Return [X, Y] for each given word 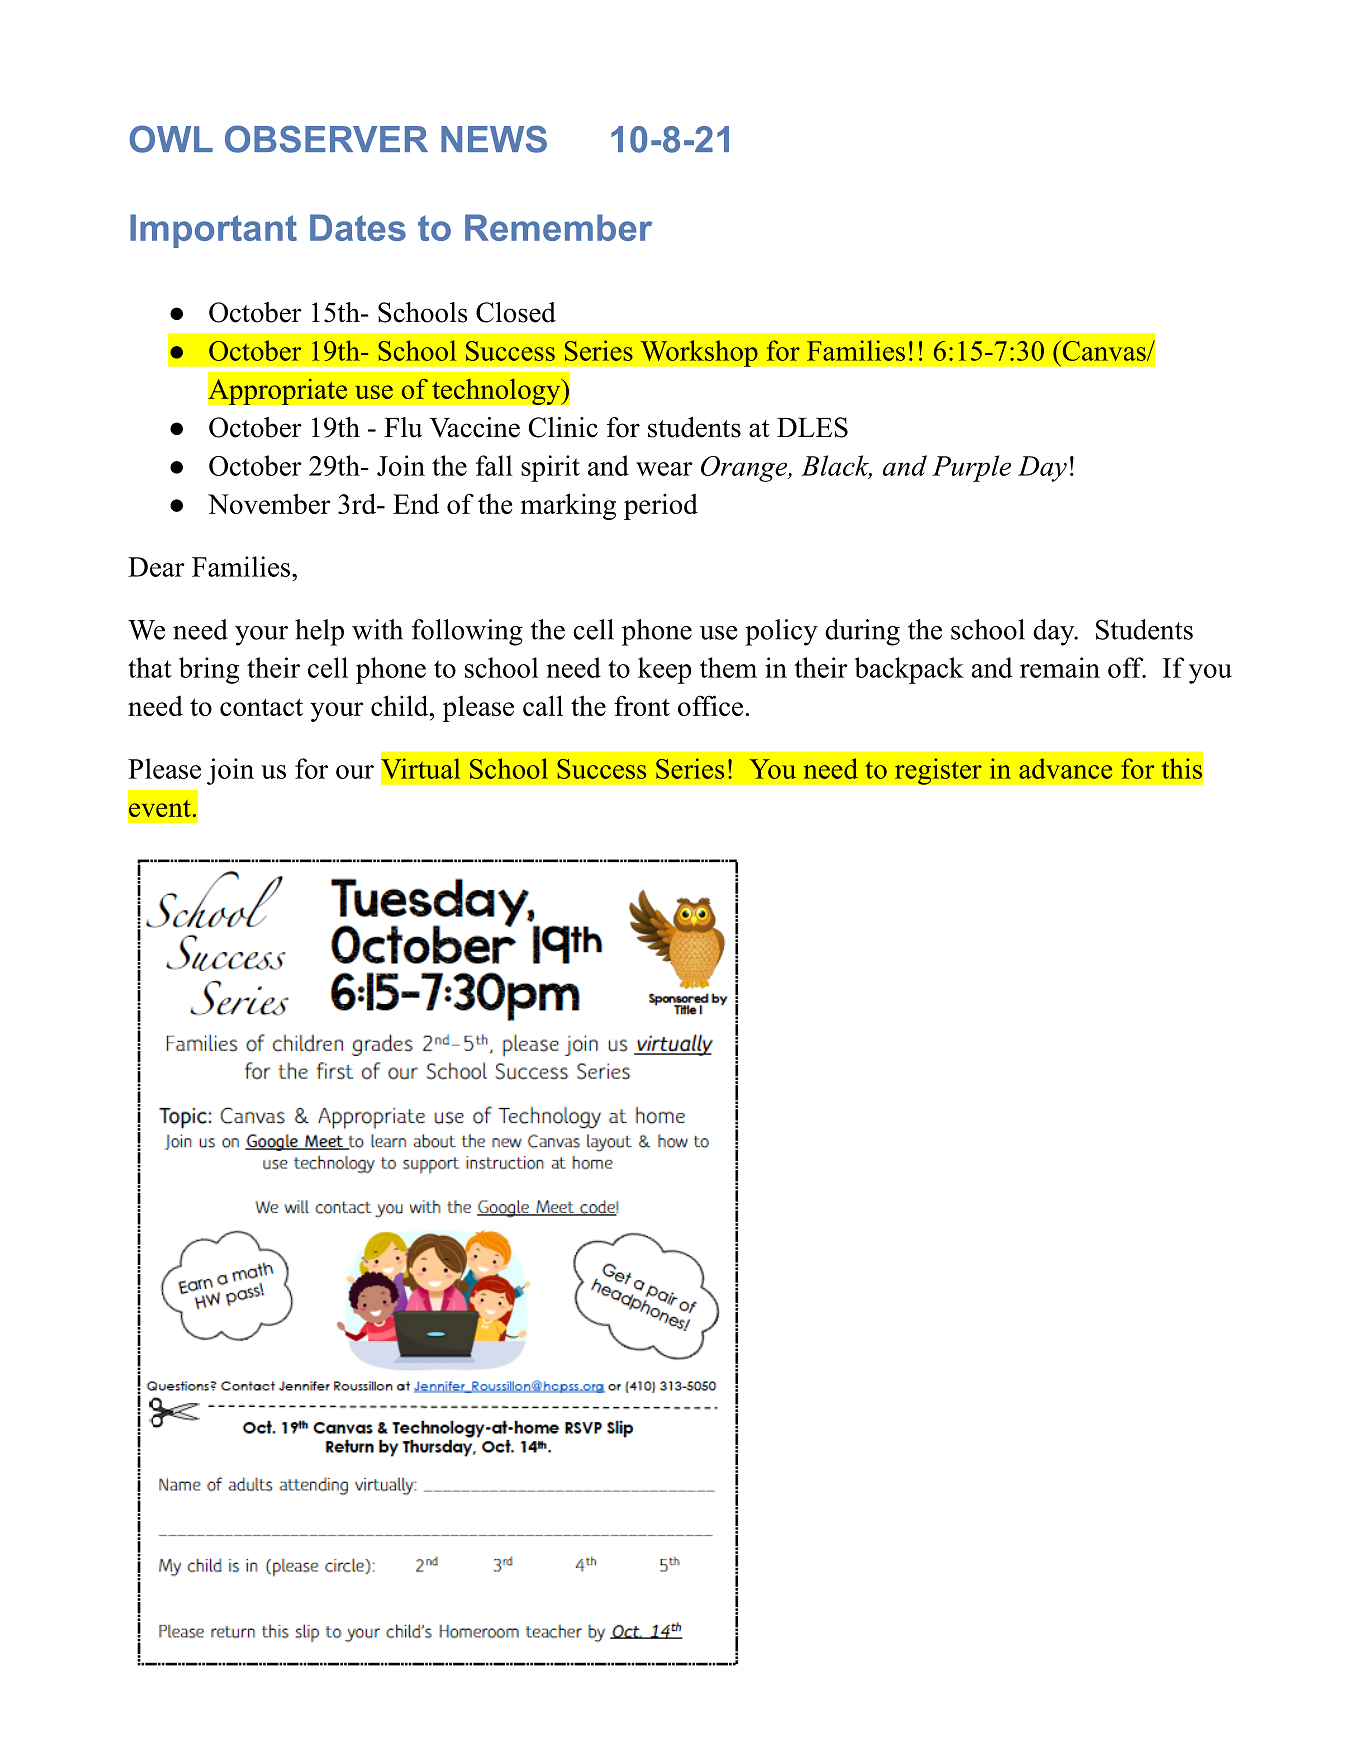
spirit [550, 468]
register [938, 771]
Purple [971, 468]
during [862, 632]
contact [261, 707]
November [269, 503]
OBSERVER [326, 139]
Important [213, 231]
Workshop [699, 353]
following [467, 632]
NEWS [494, 139]
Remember [558, 227]
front [642, 705]
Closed [516, 312]
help [319, 632]
